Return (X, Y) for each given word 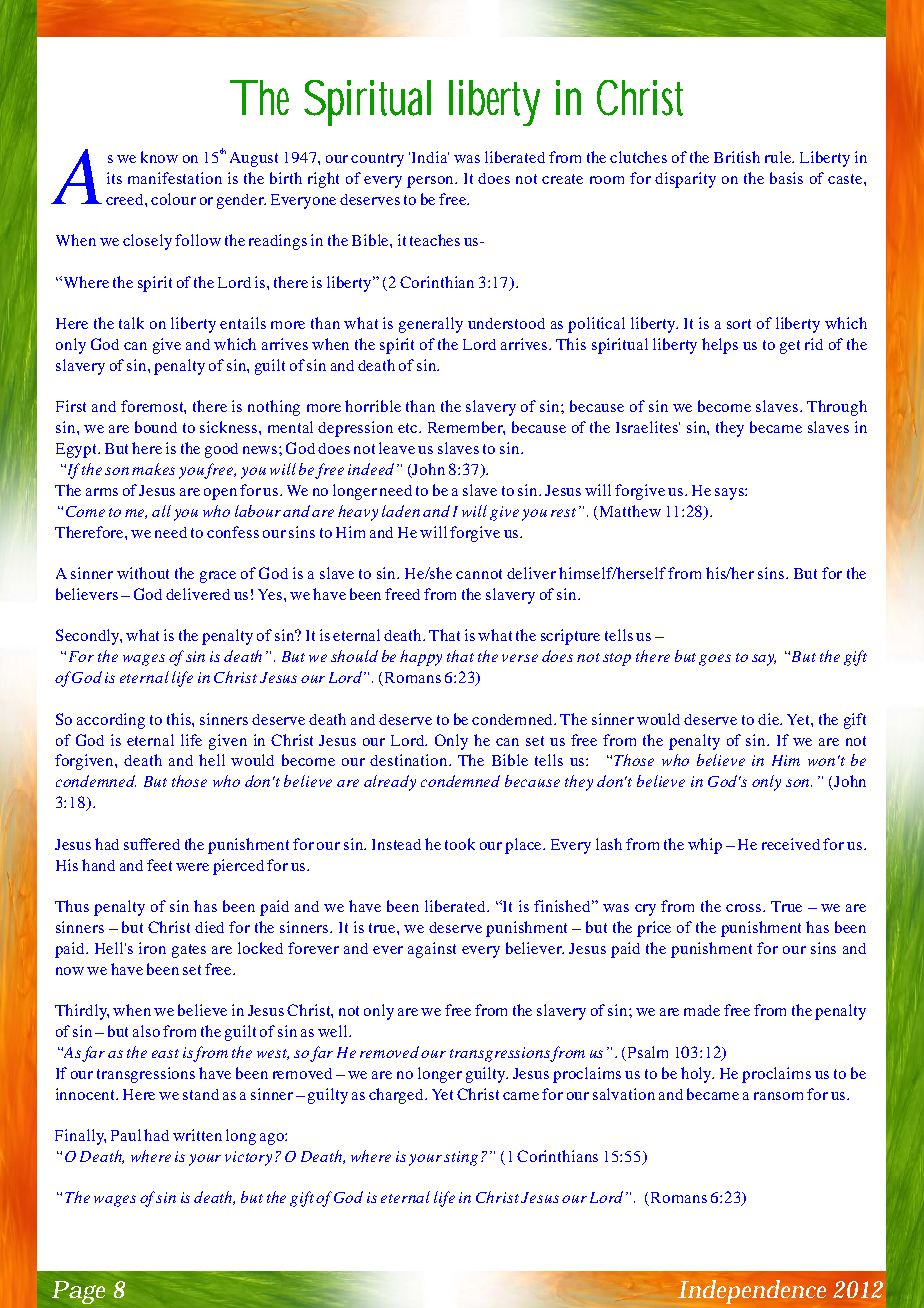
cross (745, 908)
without (143, 573)
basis (786, 178)
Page (78, 1292)
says (730, 494)
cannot (479, 574)
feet (159, 865)
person (431, 182)
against (432, 950)
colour (173, 199)
